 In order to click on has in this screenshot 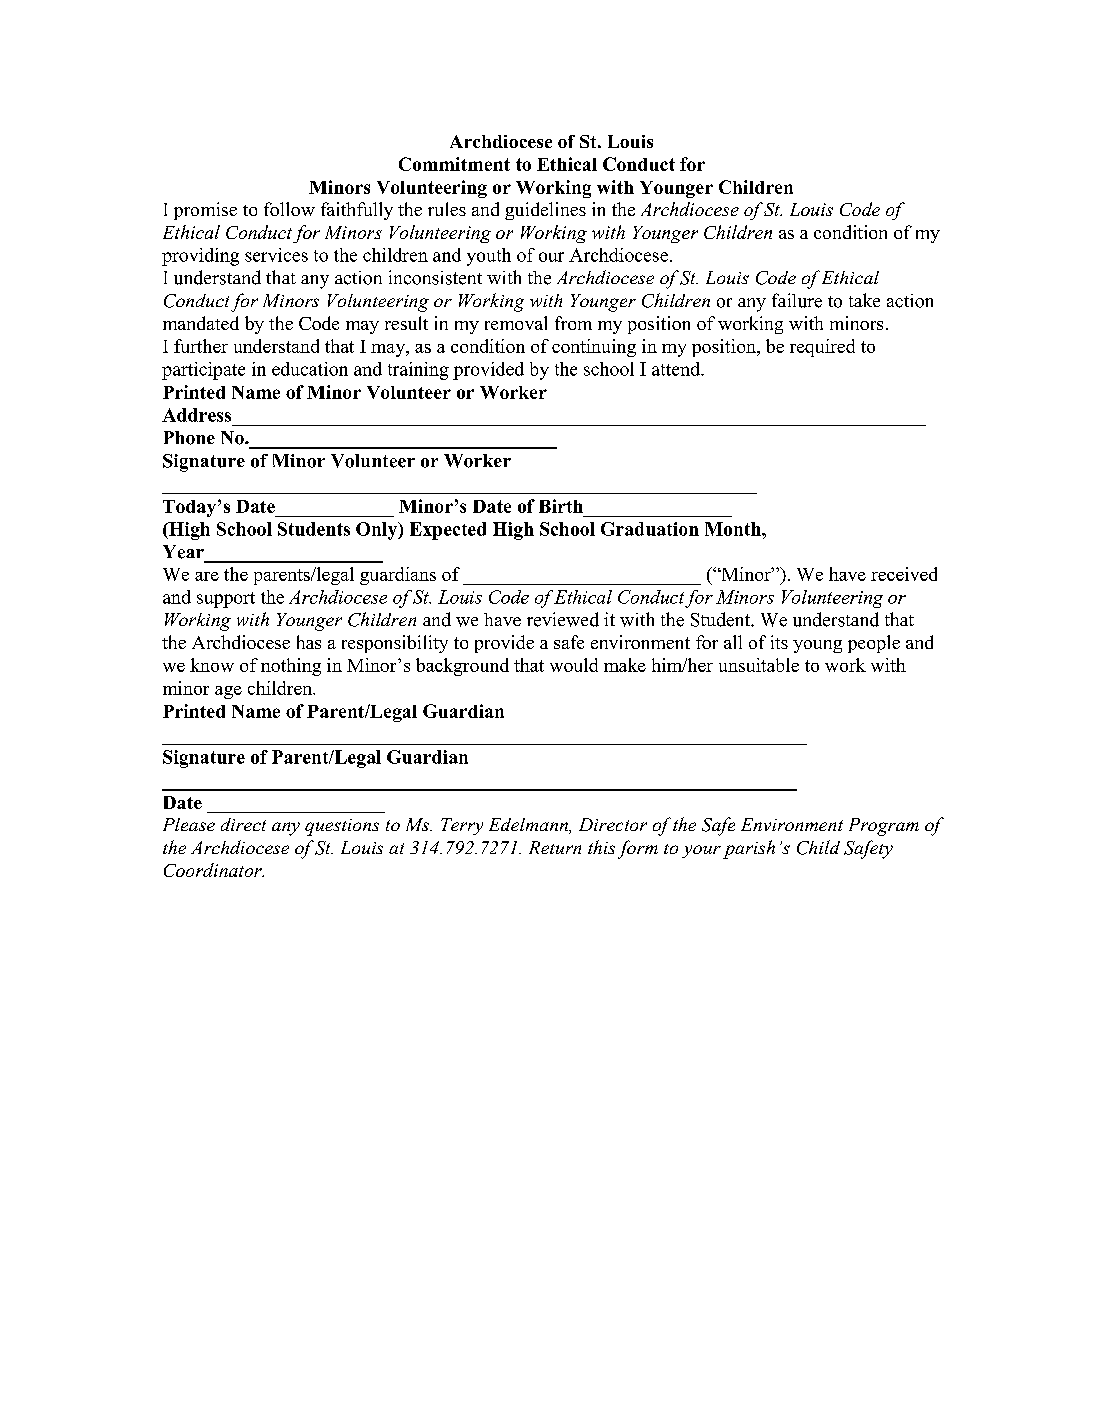, I will do `click(309, 642)`.
